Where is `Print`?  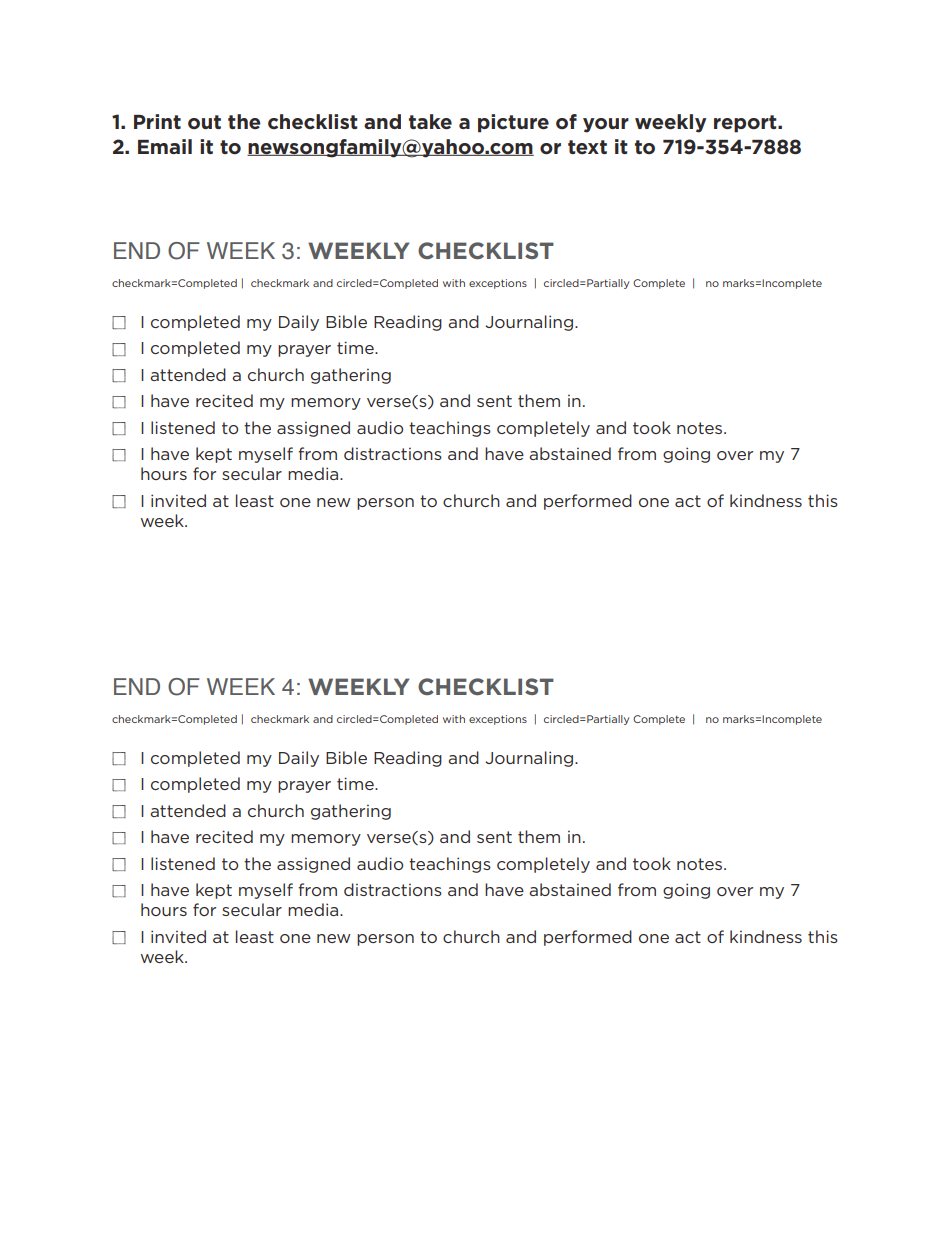 Print is located at coordinates (157, 121).
